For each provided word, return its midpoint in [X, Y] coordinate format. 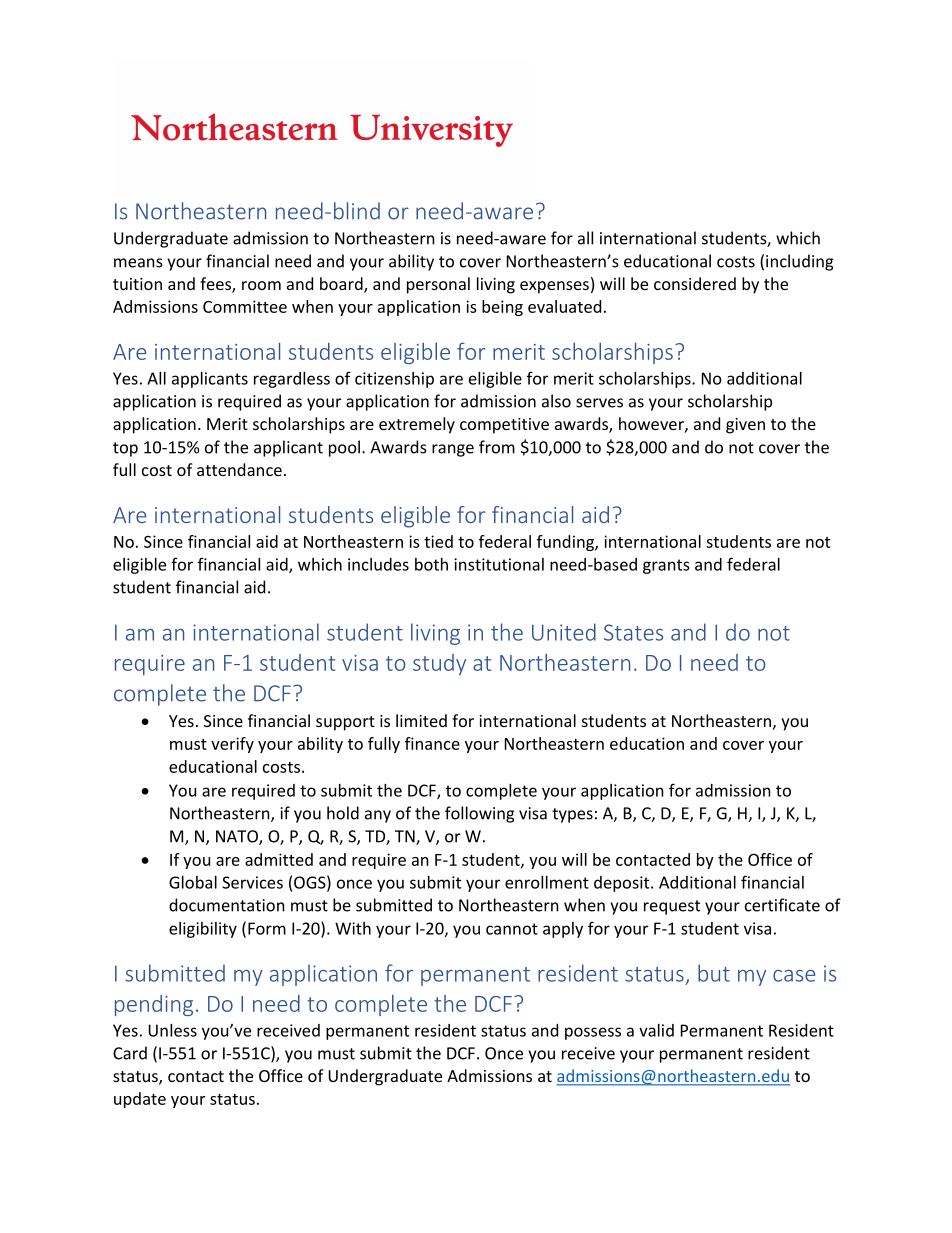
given [745, 426]
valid [656, 1030]
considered [695, 283]
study [439, 664]
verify [232, 745]
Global [193, 882]
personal [438, 285]
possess [593, 1033]
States [633, 632]
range [453, 450]
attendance [239, 469]
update [140, 1100]
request [672, 907]
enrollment [547, 882]
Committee [245, 306]
